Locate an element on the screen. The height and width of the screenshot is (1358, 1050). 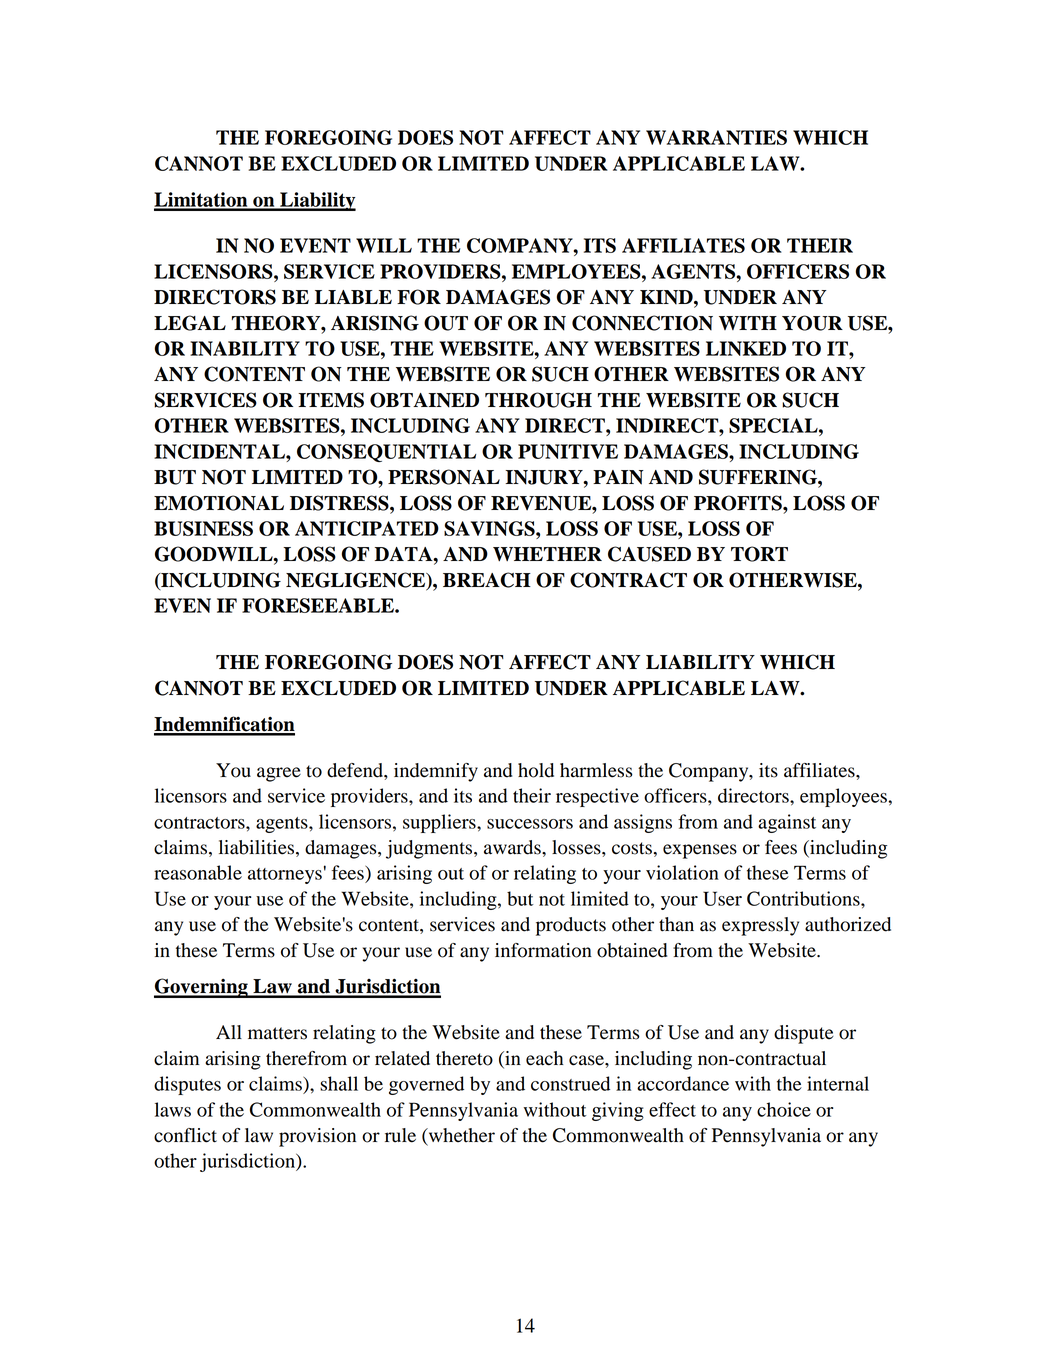
TORT is located at coordinates (759, 554).
